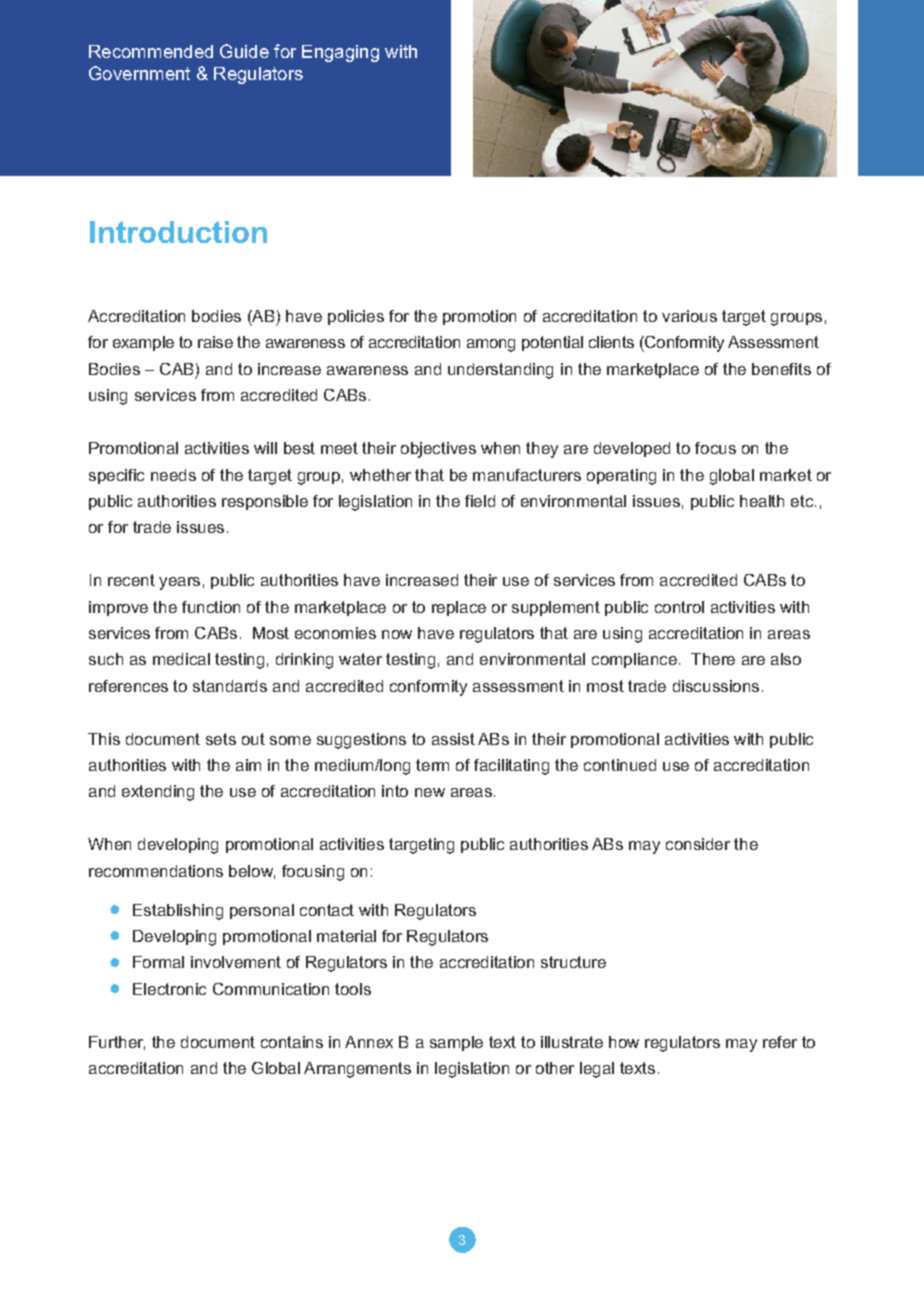  Describe the element at coordinates (456, 1043) in the page. I see `sample` at that location.
